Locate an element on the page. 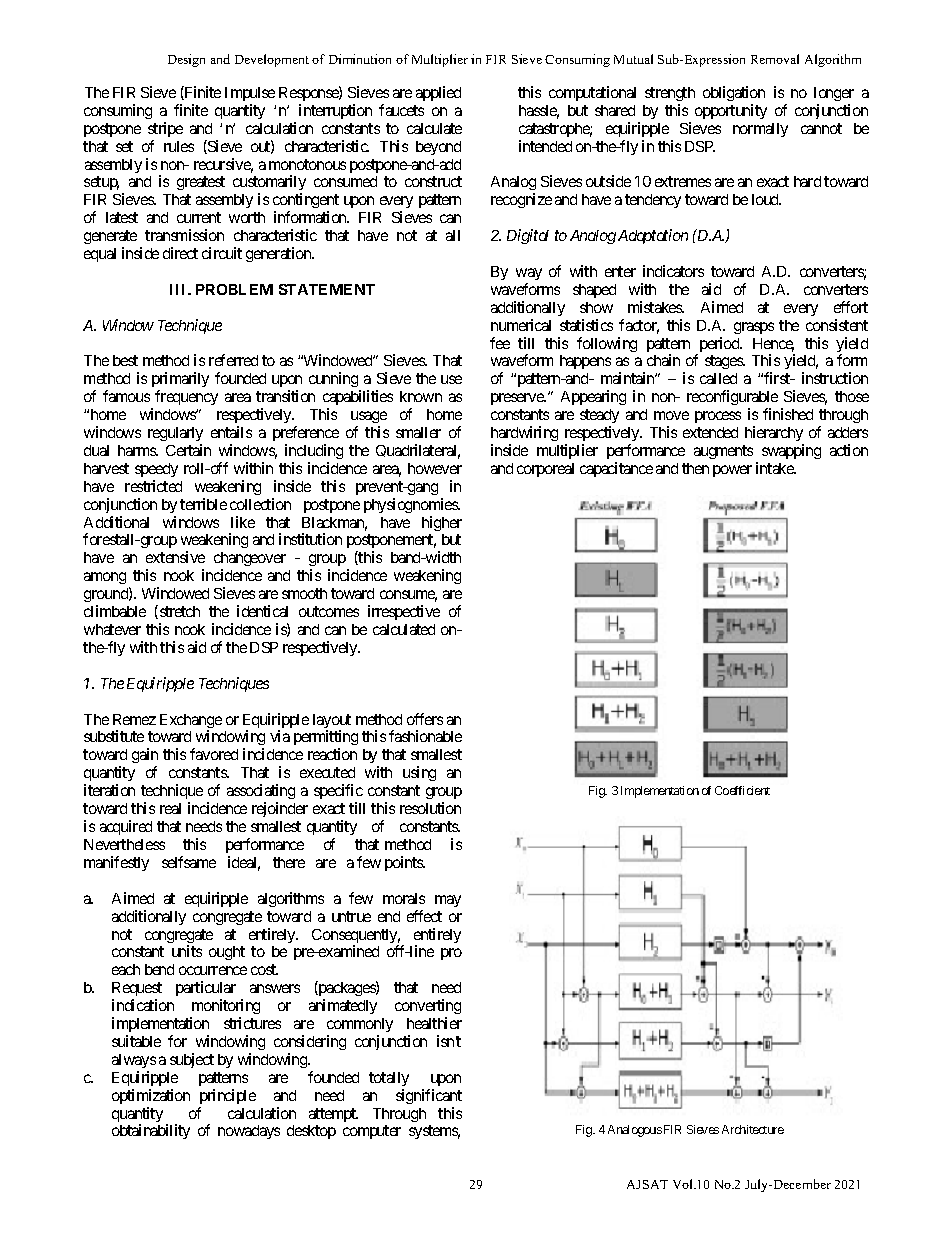  obligation is located at coordinates (734, 93).
